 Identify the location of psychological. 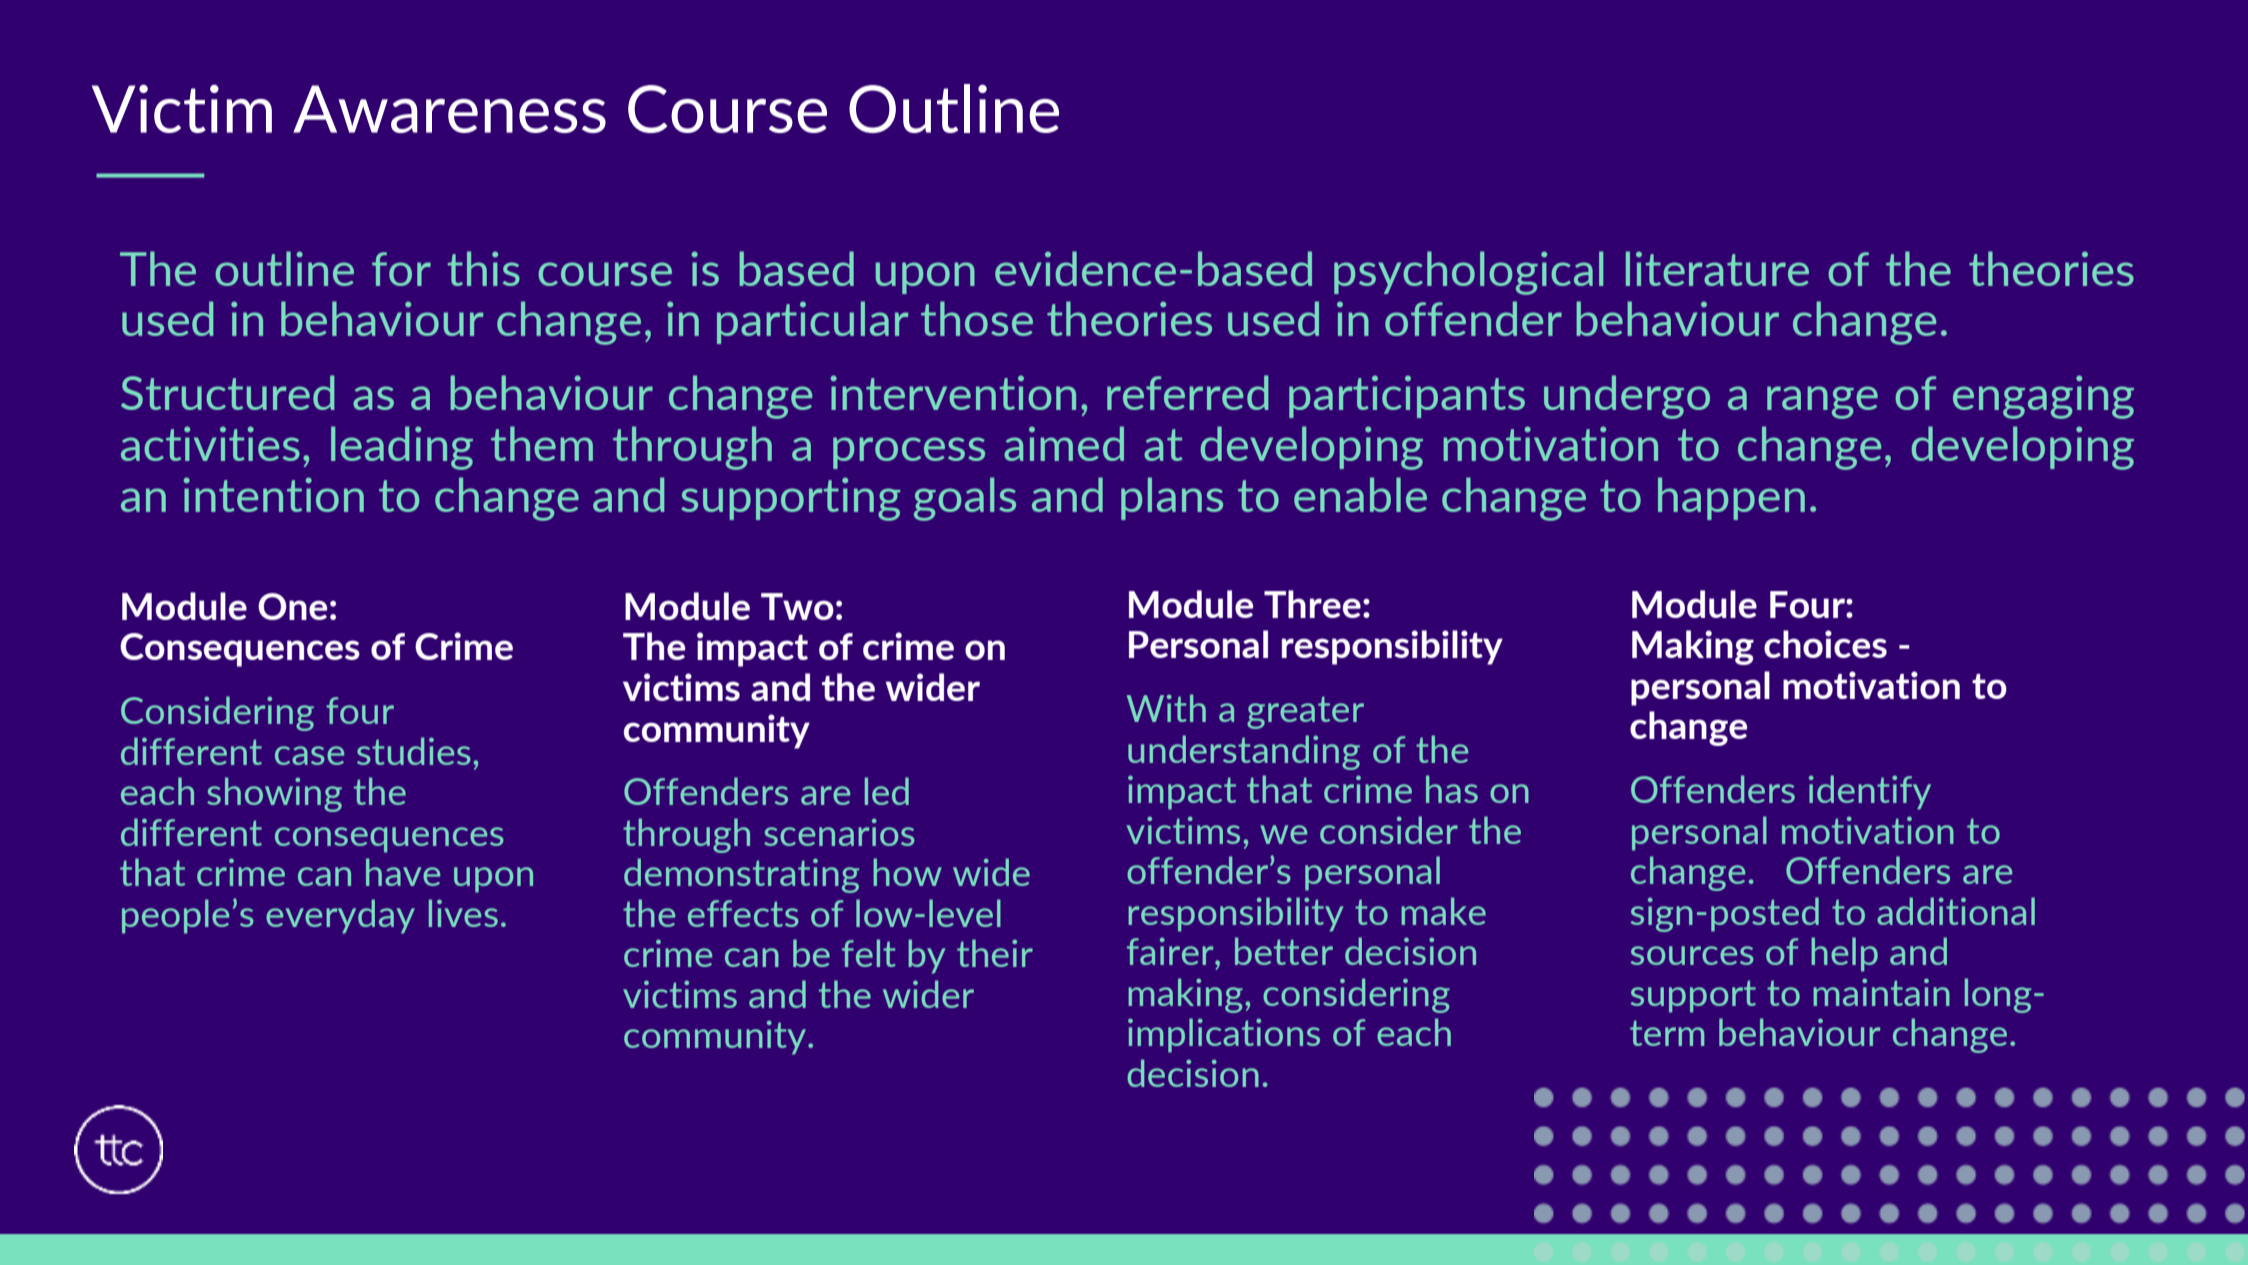
(1468, 273).
